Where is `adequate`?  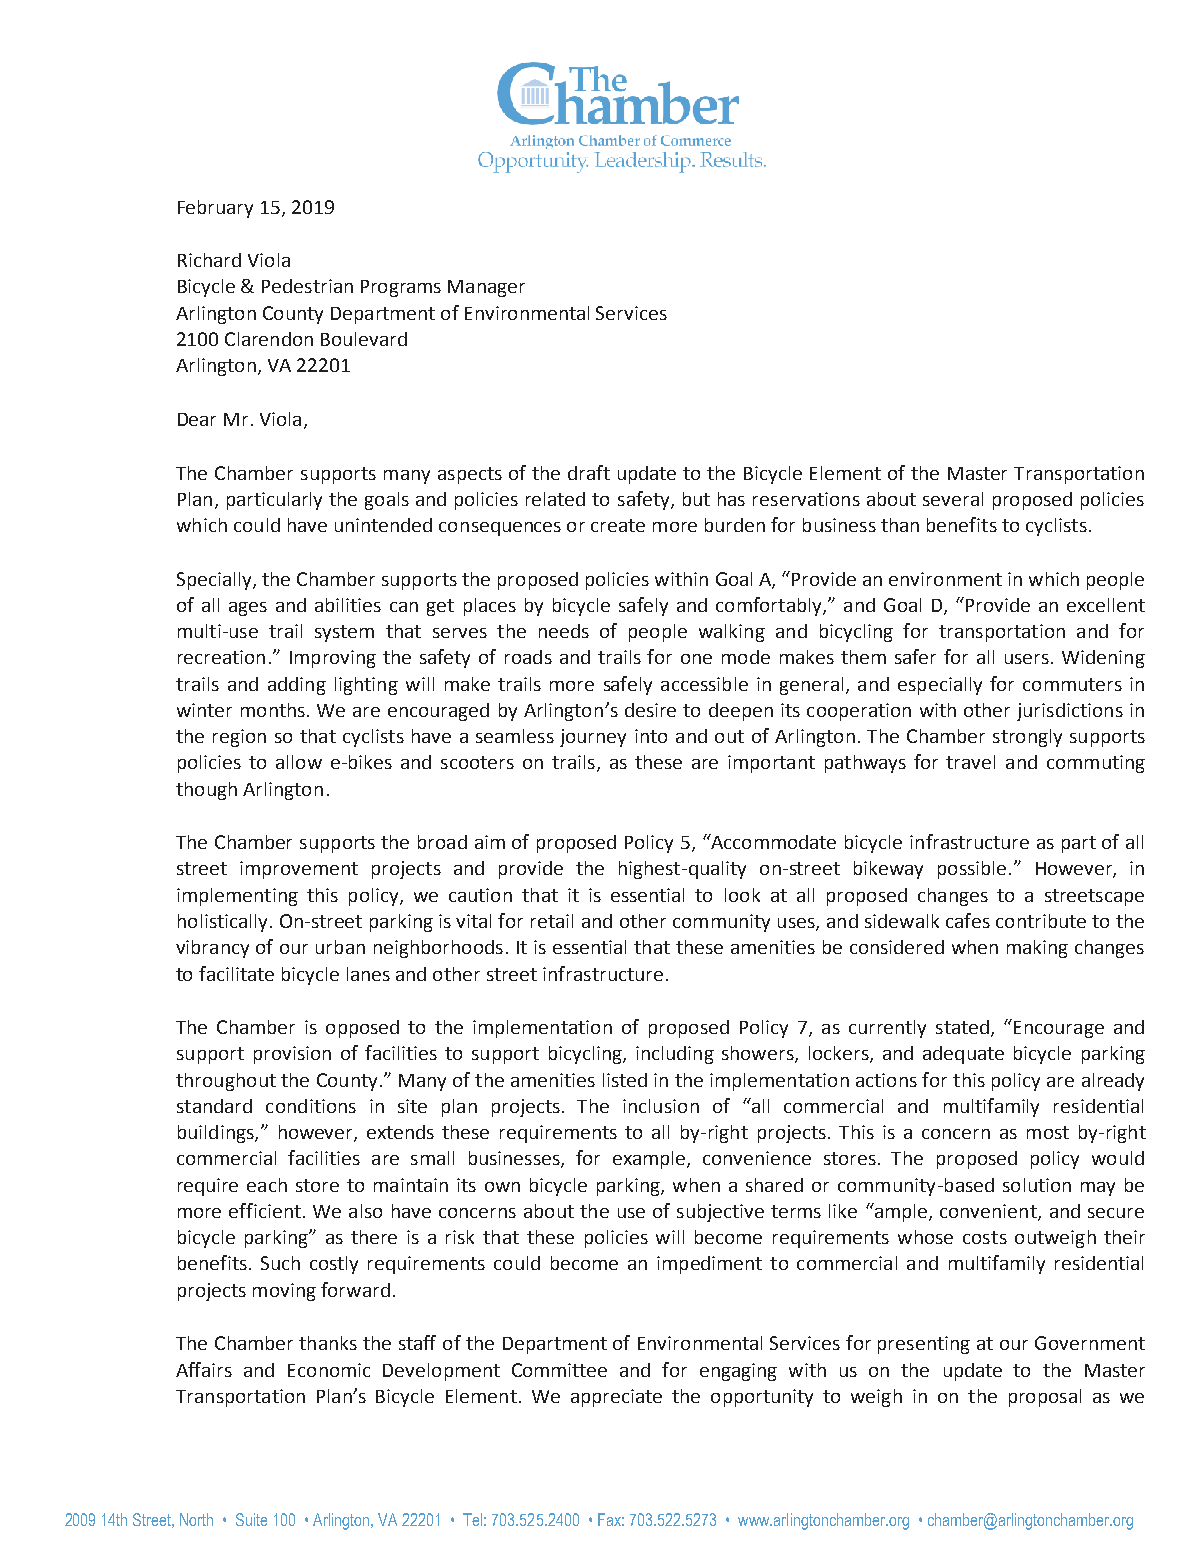 adequate is located at coordinates (963, 1055).
